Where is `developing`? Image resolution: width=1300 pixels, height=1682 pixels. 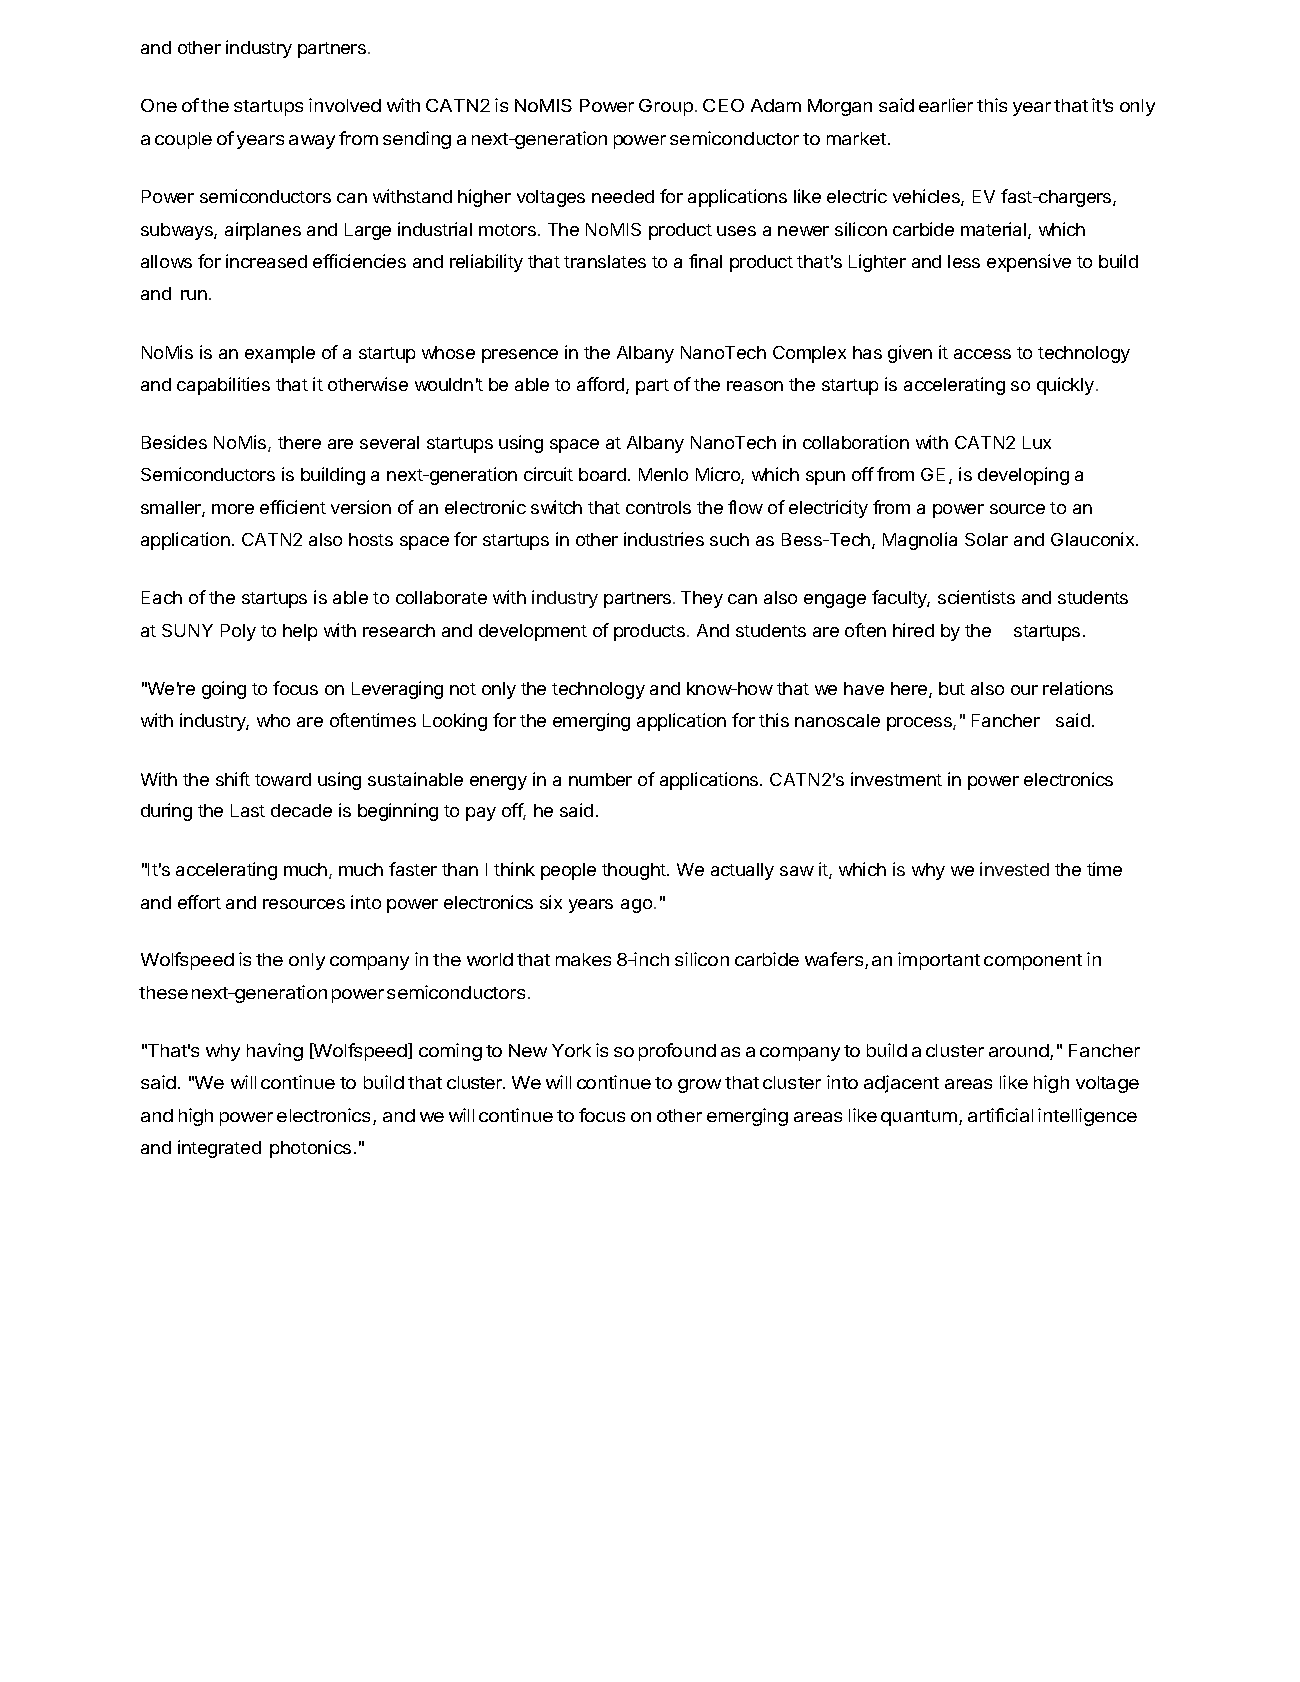
developing is located at coordinates (1023, 476).
